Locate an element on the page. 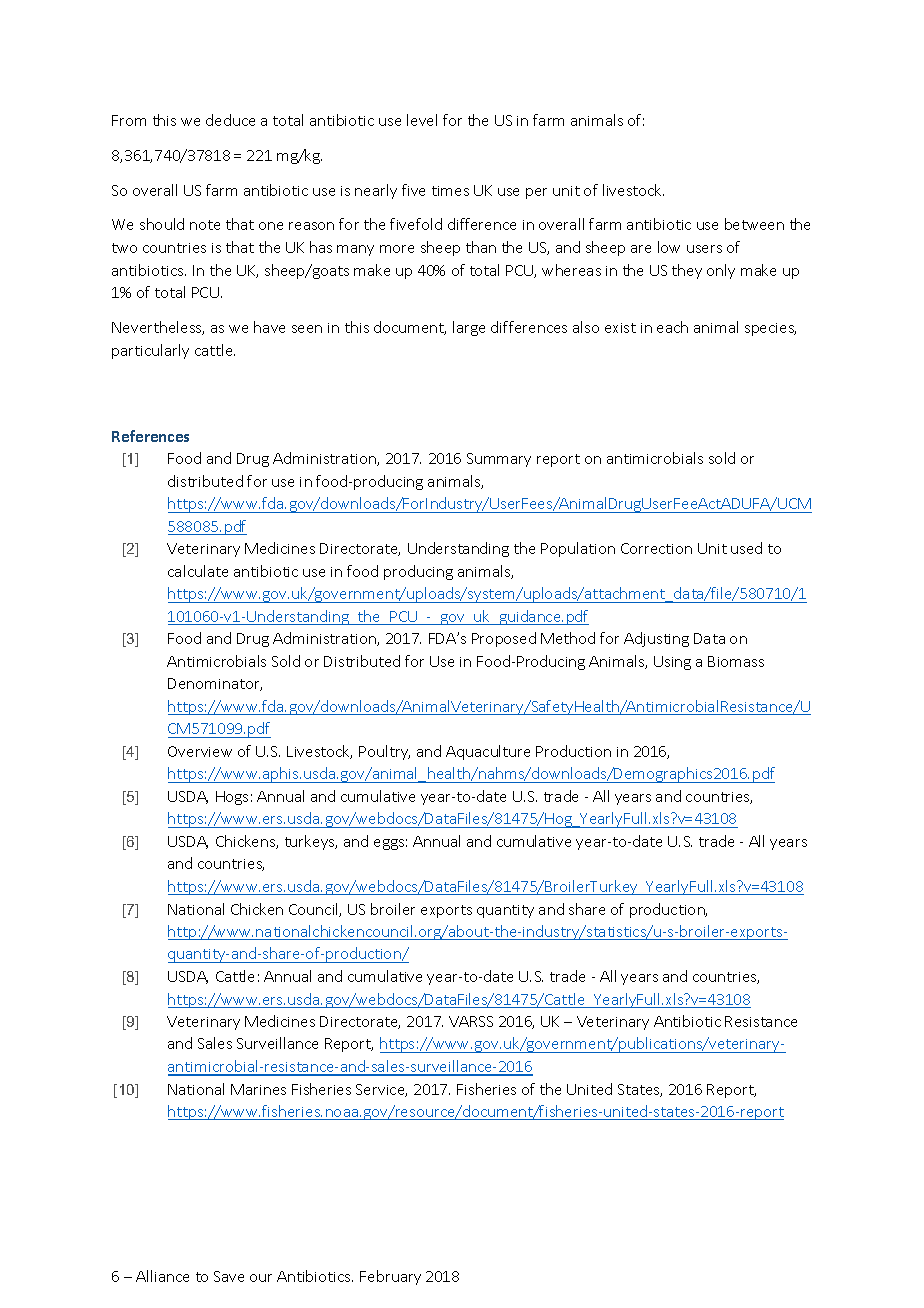 The height and width of the image is (1308, 924). Marines is located at coordinates (258, 1089).
